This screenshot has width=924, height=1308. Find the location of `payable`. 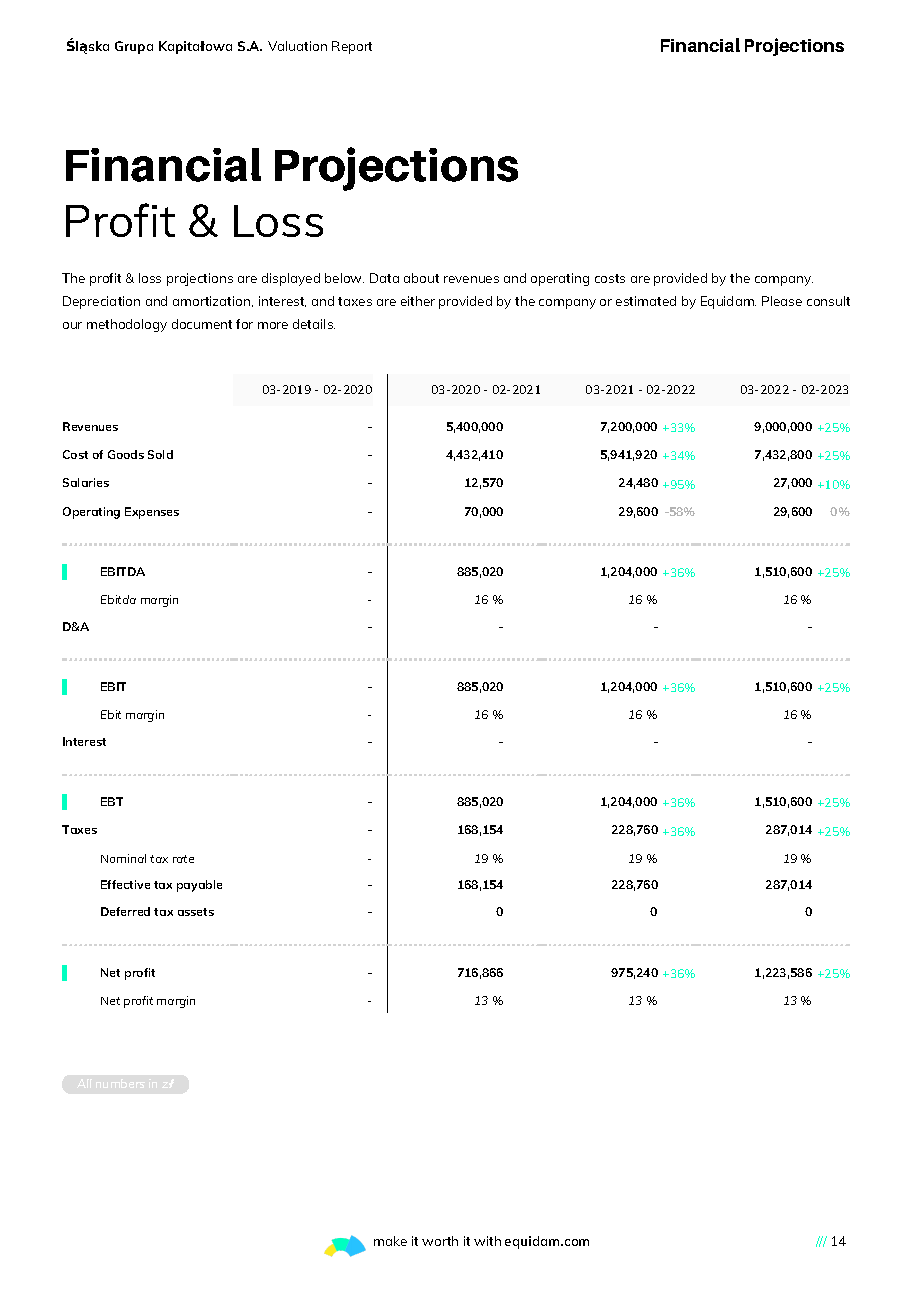

payable is located at coordinates (199, 886).
